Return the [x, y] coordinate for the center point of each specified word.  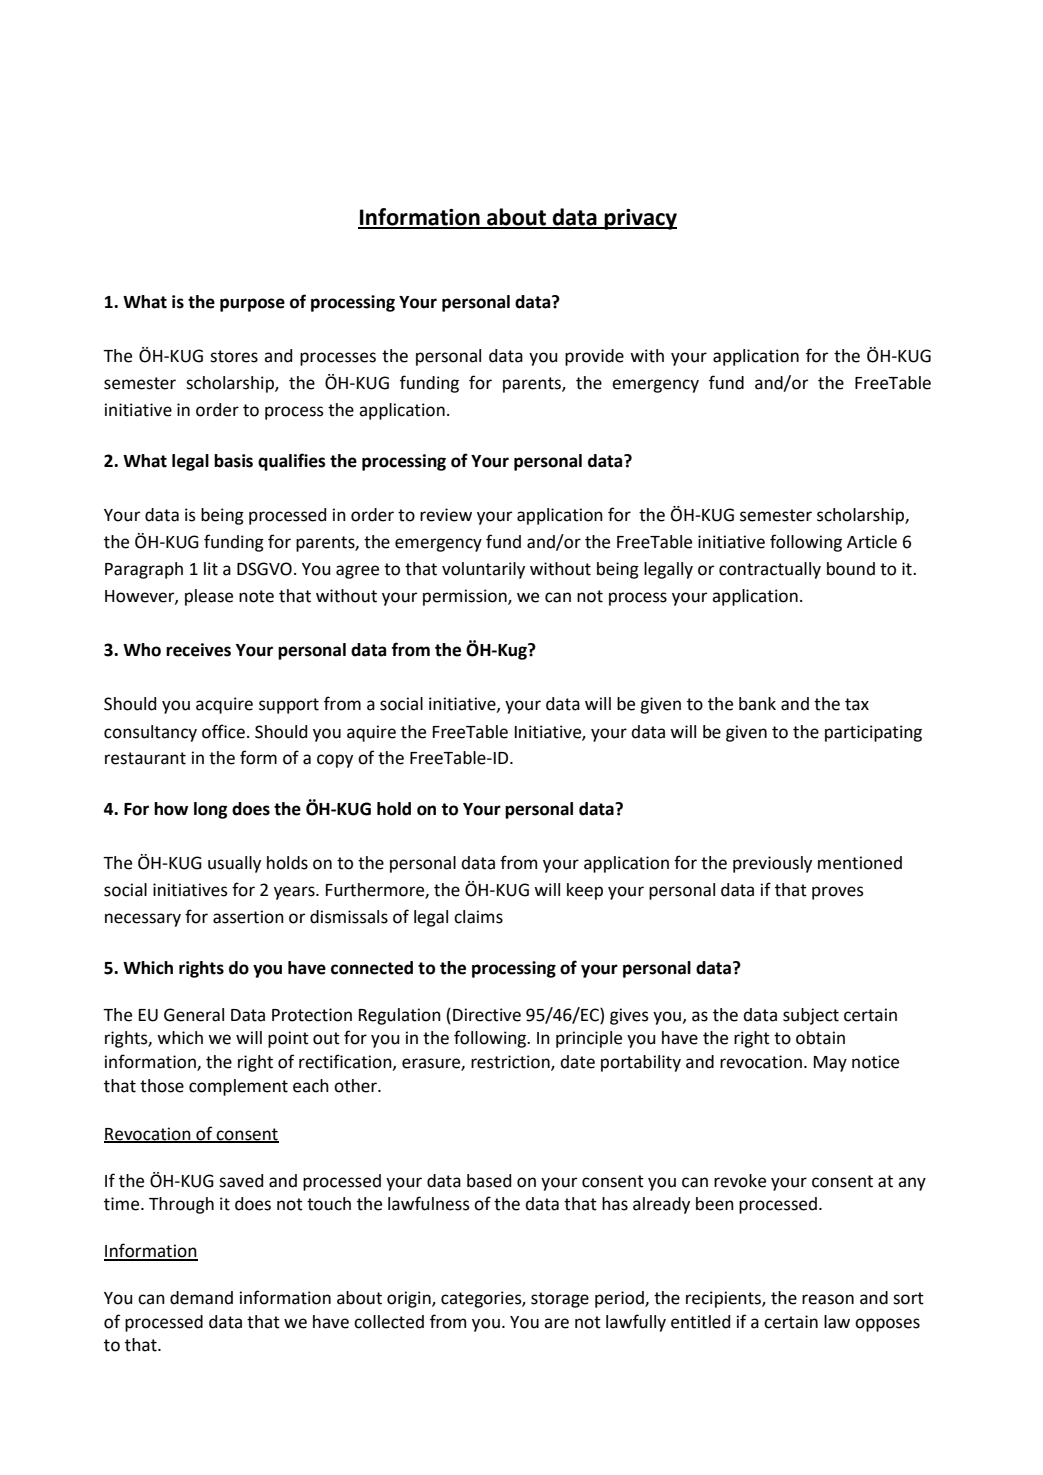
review [446, 515]
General [194, 1015]
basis [233, 461]
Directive [487, 1015]
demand [201, 1298]
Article [872, 542]
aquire [371, 733]
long [210, 810]
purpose [252, 305]
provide [594, 357]
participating [873, 733]
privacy [640, 219]
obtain [820, 1038]
